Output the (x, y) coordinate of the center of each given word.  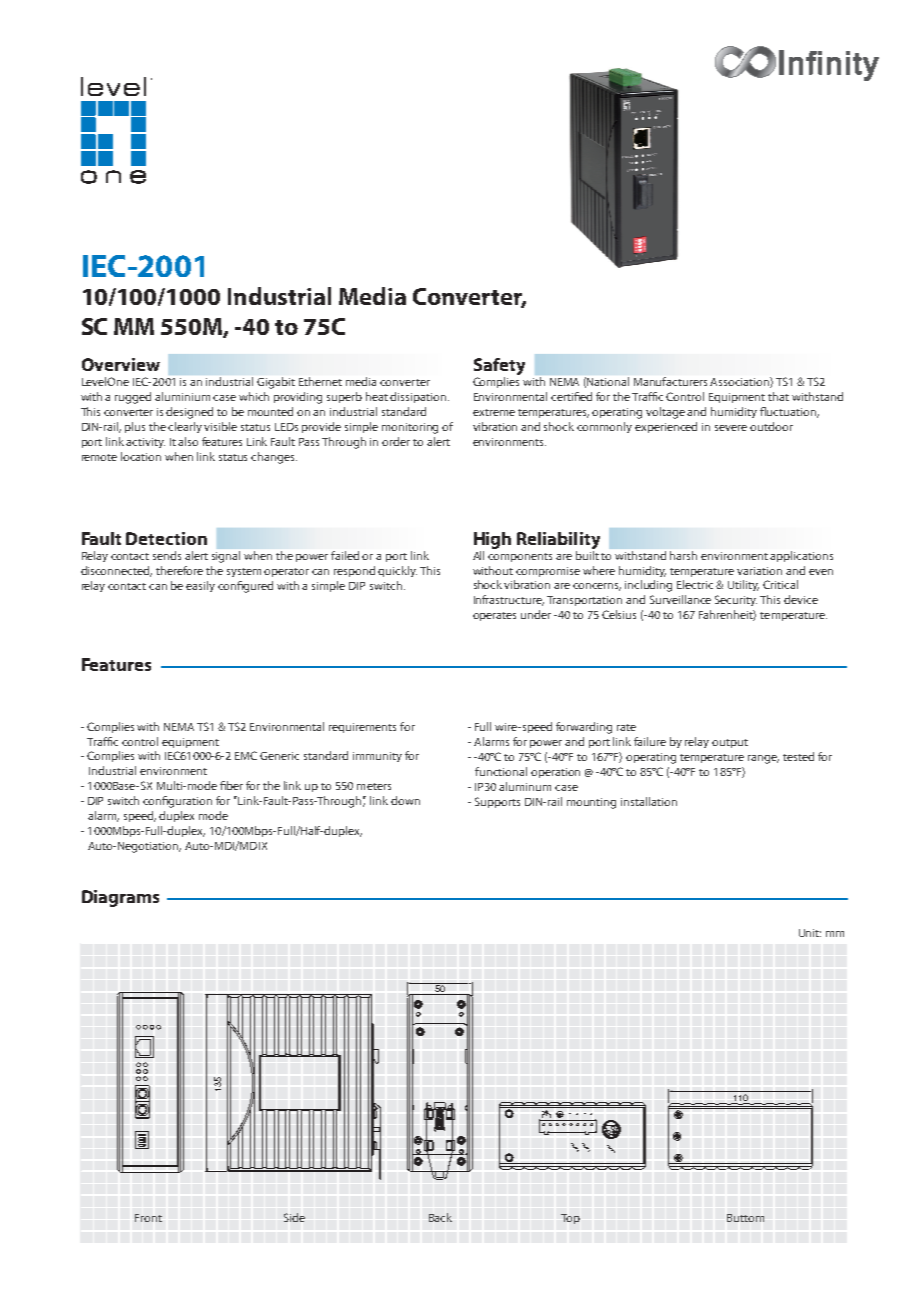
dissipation (419, 397)
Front (148, 1218)
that (778, 396)
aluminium (182, 396)
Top (570, 1219)
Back (440, 1217)
